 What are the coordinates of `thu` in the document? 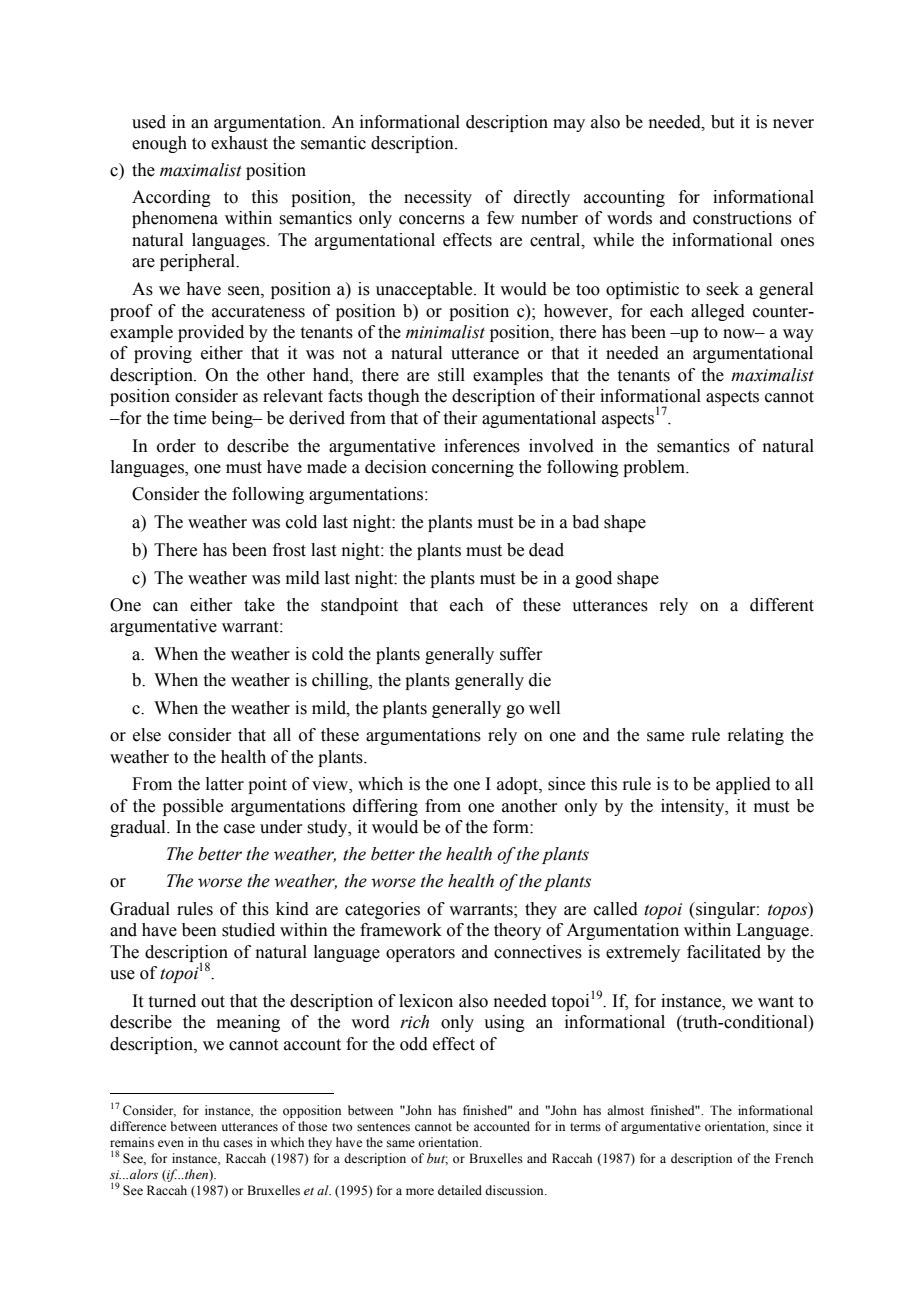 It's located at (210, 1142).
